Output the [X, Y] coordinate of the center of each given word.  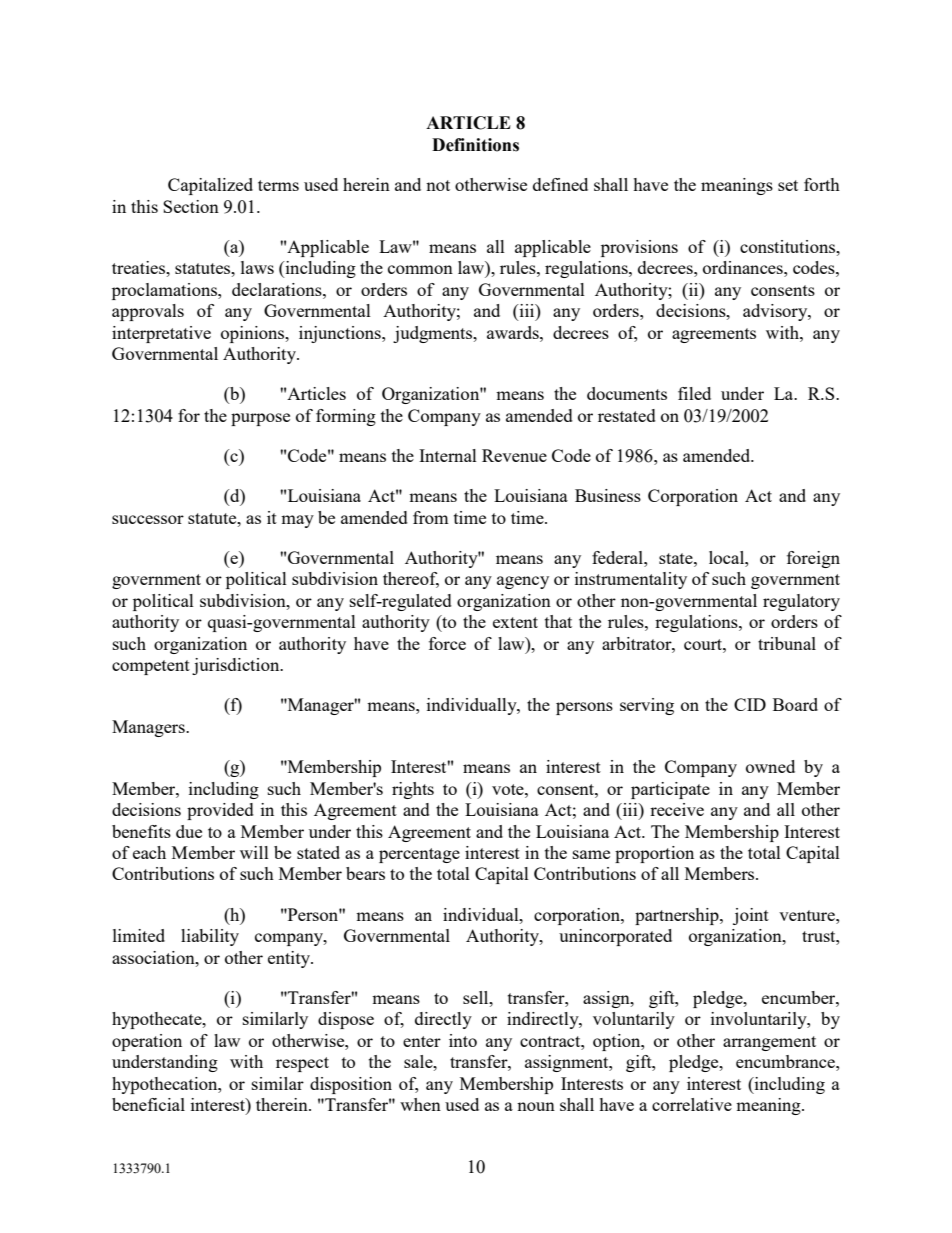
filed [694, 393]
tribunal [787, 643]
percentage [419, 855]
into [463, 1040]
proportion [654, 854]
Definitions [475, 145]
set [788, 185]
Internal [448, 455]
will [254, 852]
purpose [260, 419]
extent [515, 622]
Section [191, 206]
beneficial [148, 1104]
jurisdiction [237, 666]
